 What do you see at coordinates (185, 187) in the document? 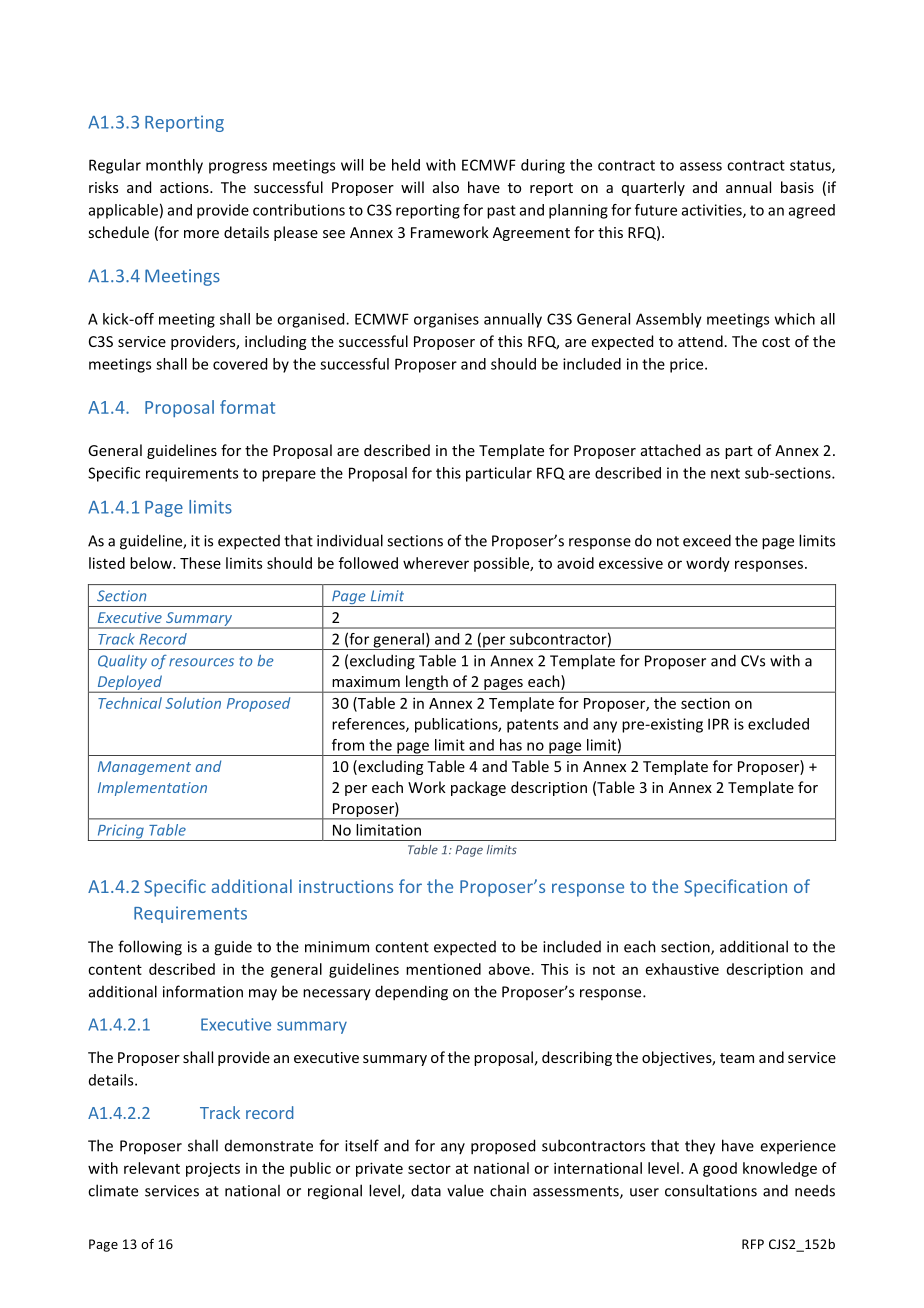
I see `actions` at bounding box center [185, 187].
